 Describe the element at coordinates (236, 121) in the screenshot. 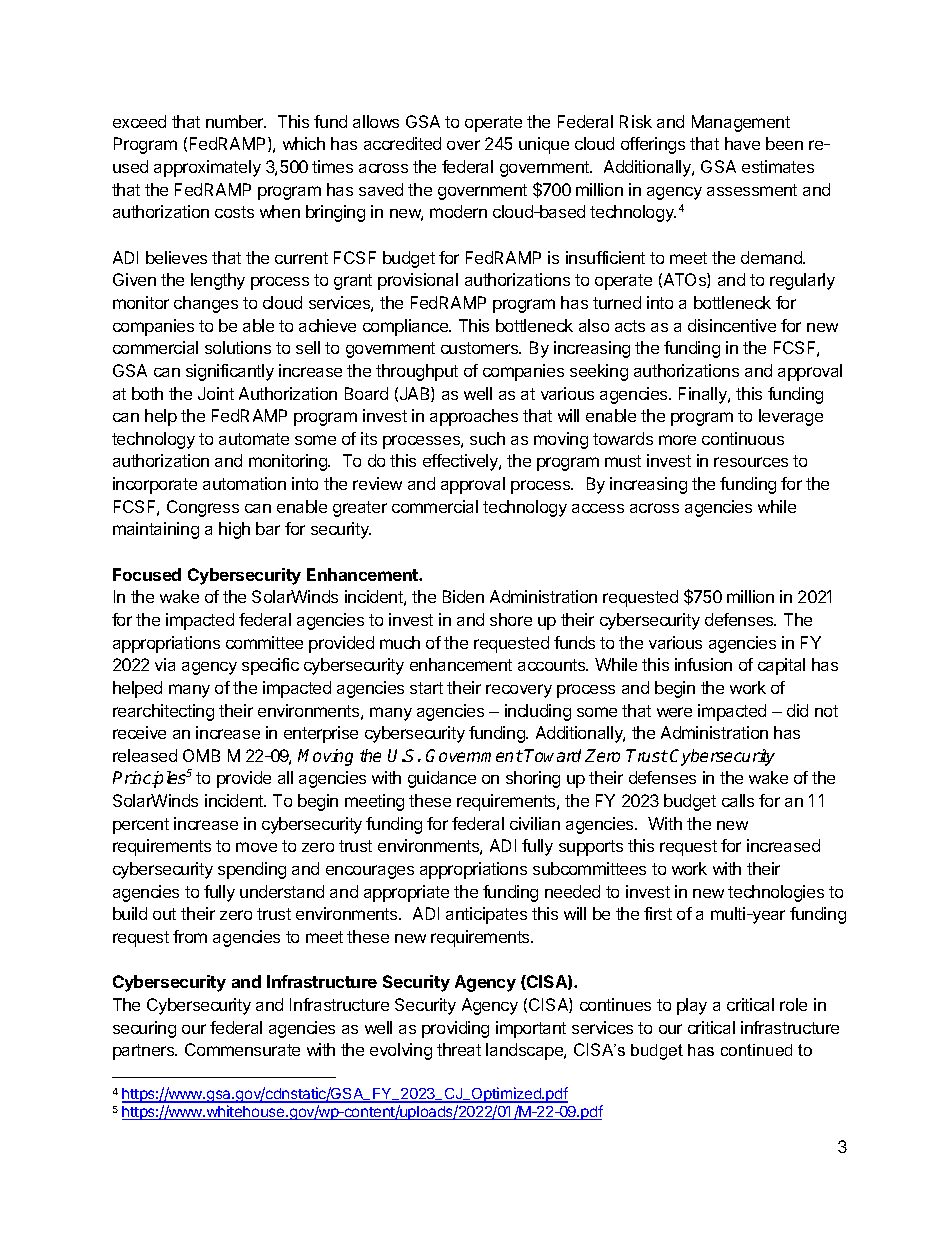

I see `number` at that location.
